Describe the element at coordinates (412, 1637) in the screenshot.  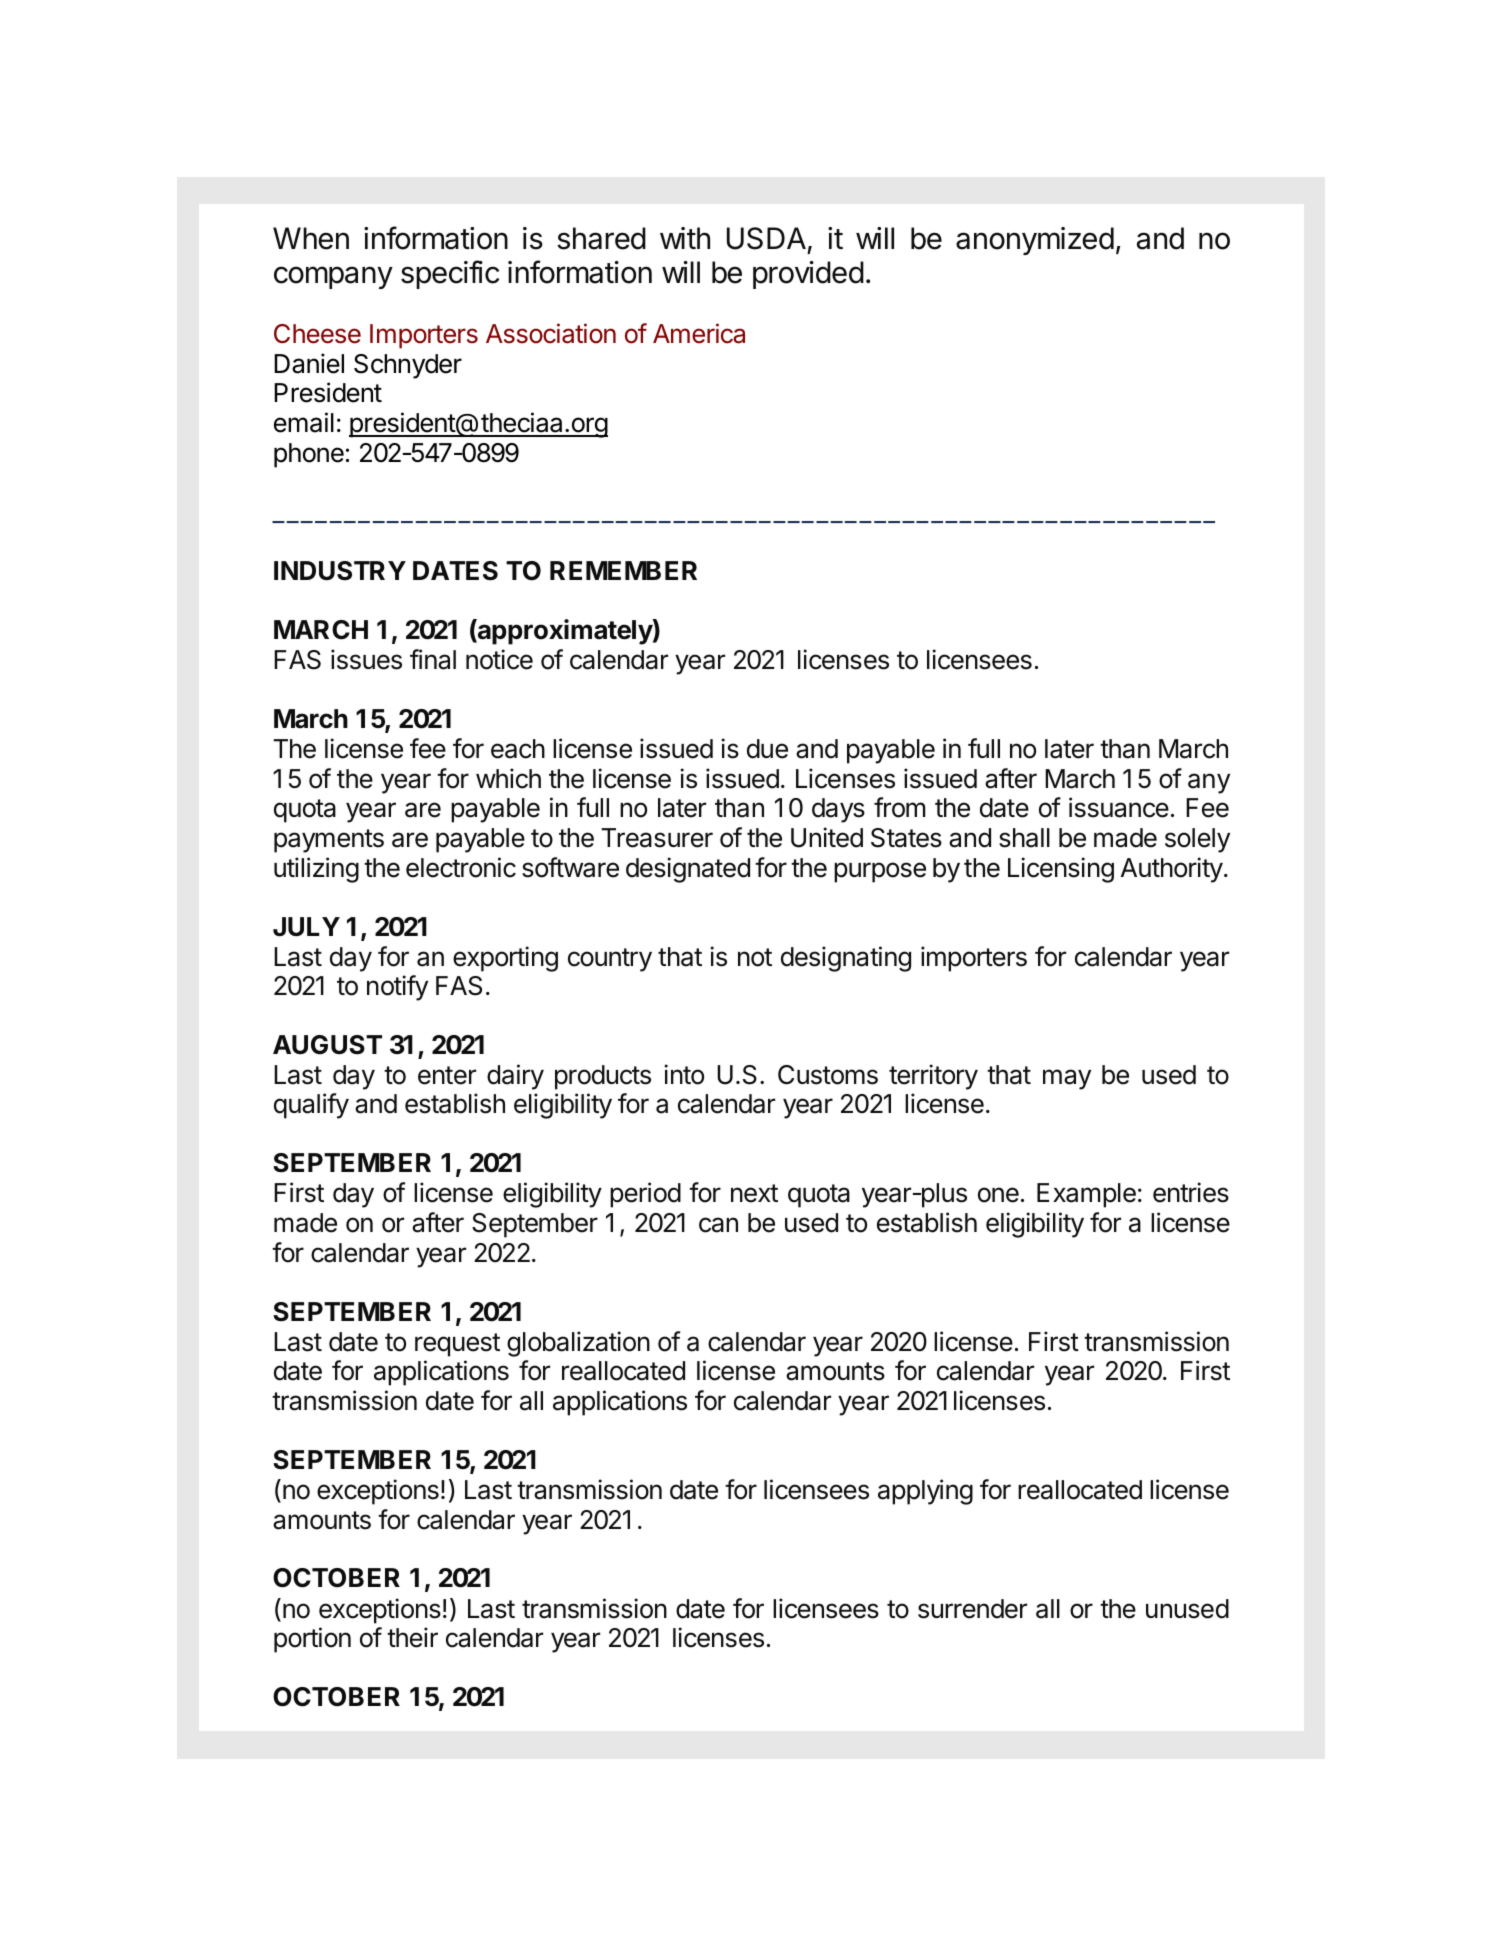
I see `their` at that location.
